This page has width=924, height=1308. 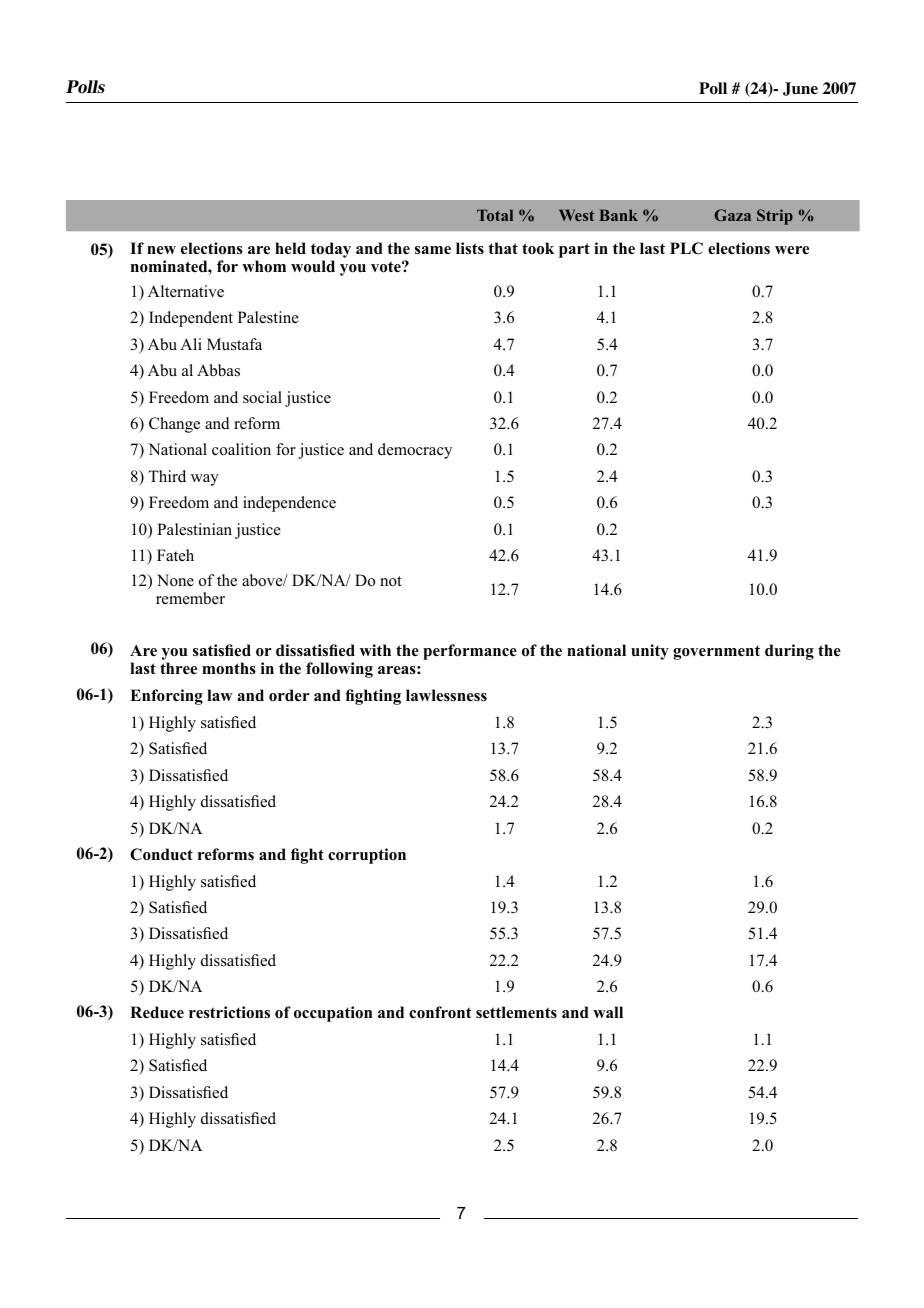 What do you see at coordinates (264, 266) in the page?
I see `whom` at bounding box center [264, 266].
